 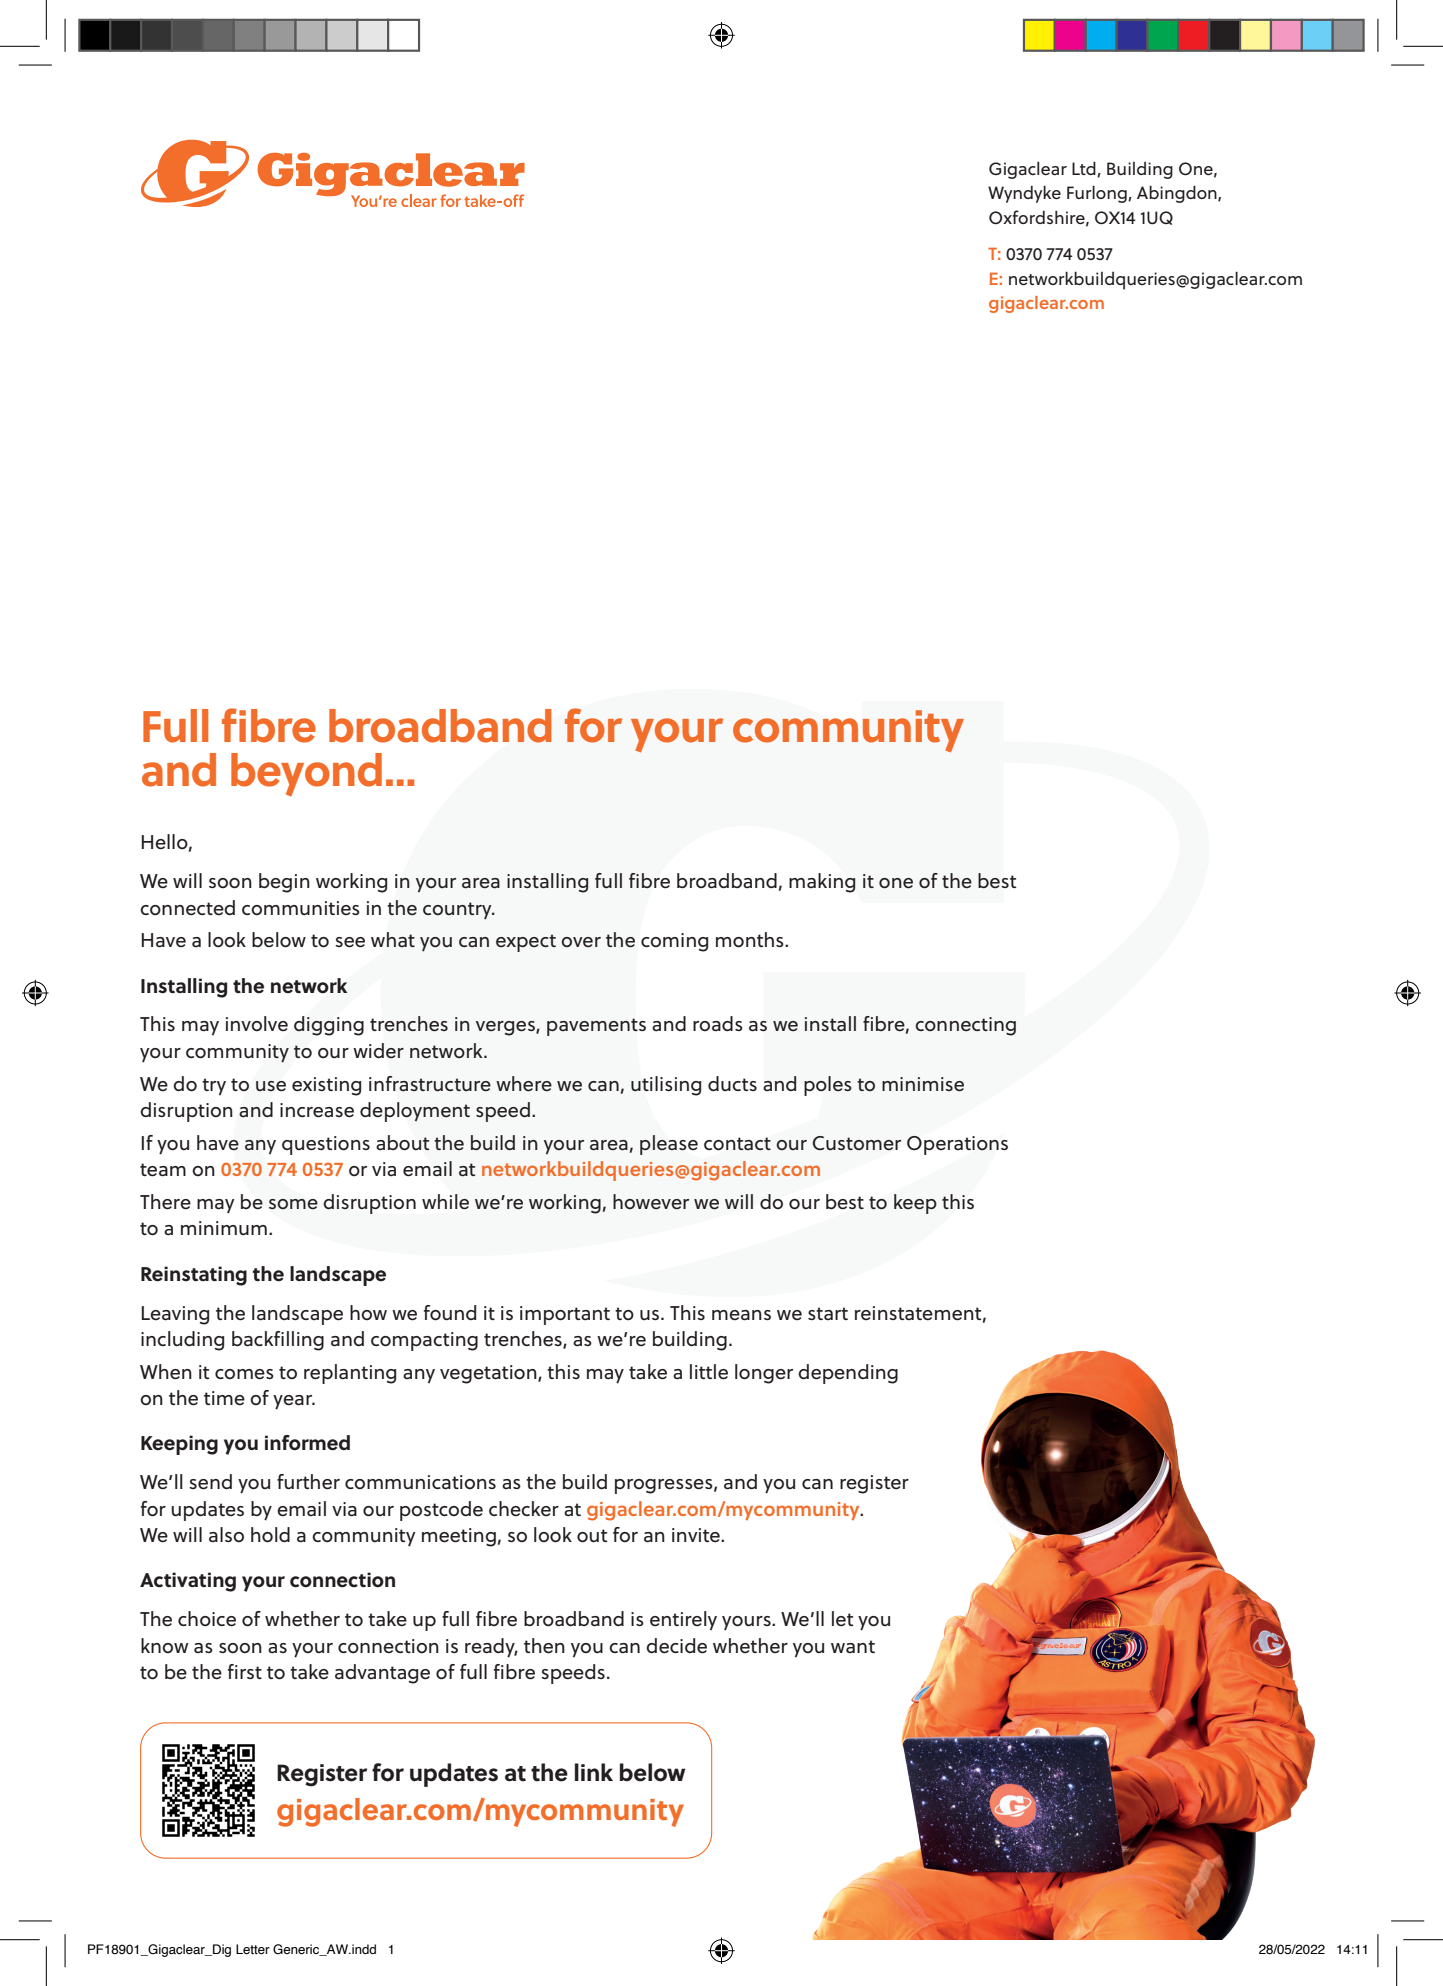 I want to click on use, so click(x=271, y=1086).
